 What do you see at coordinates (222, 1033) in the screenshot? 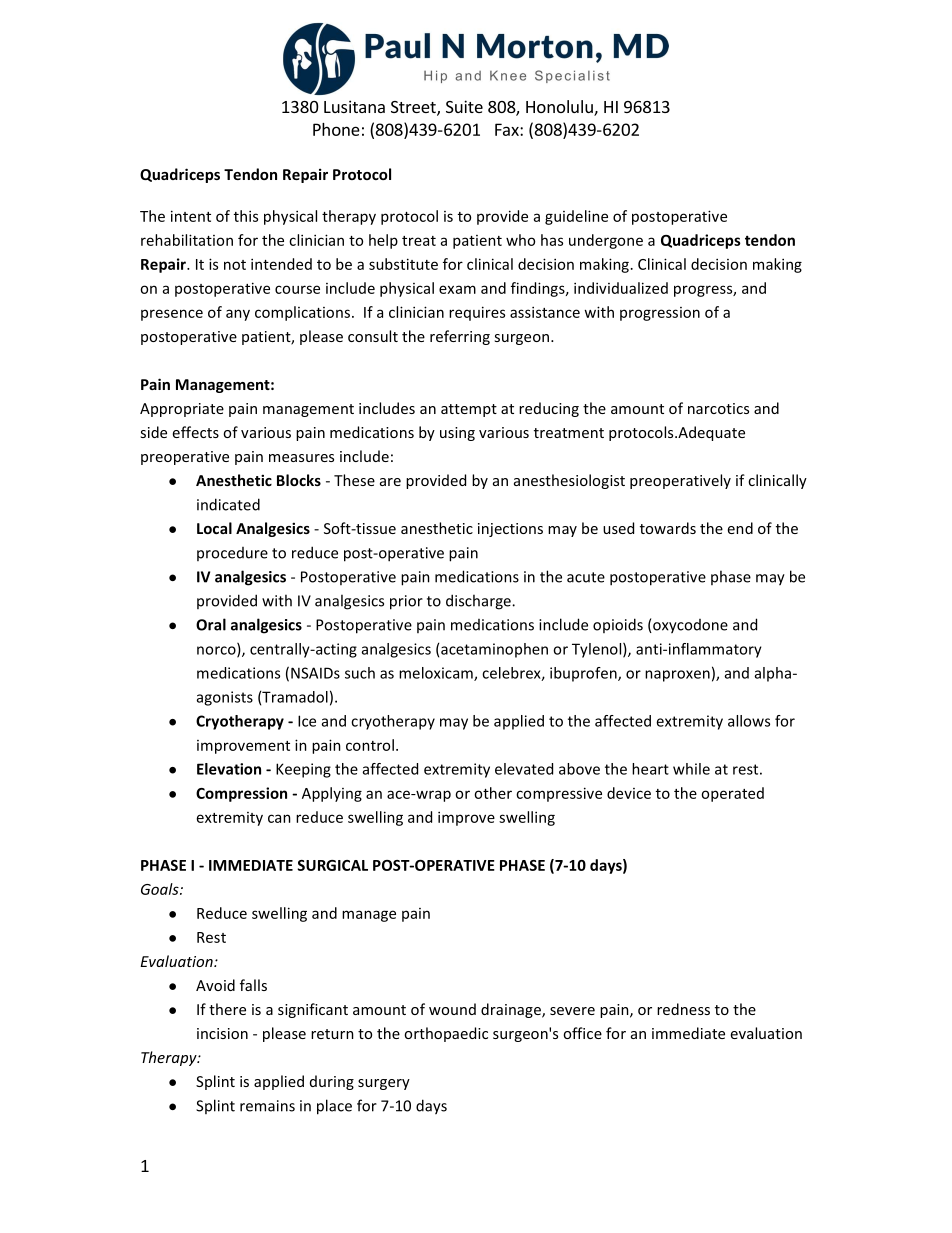
I see `incision` at bounding box center [222, 1033].
